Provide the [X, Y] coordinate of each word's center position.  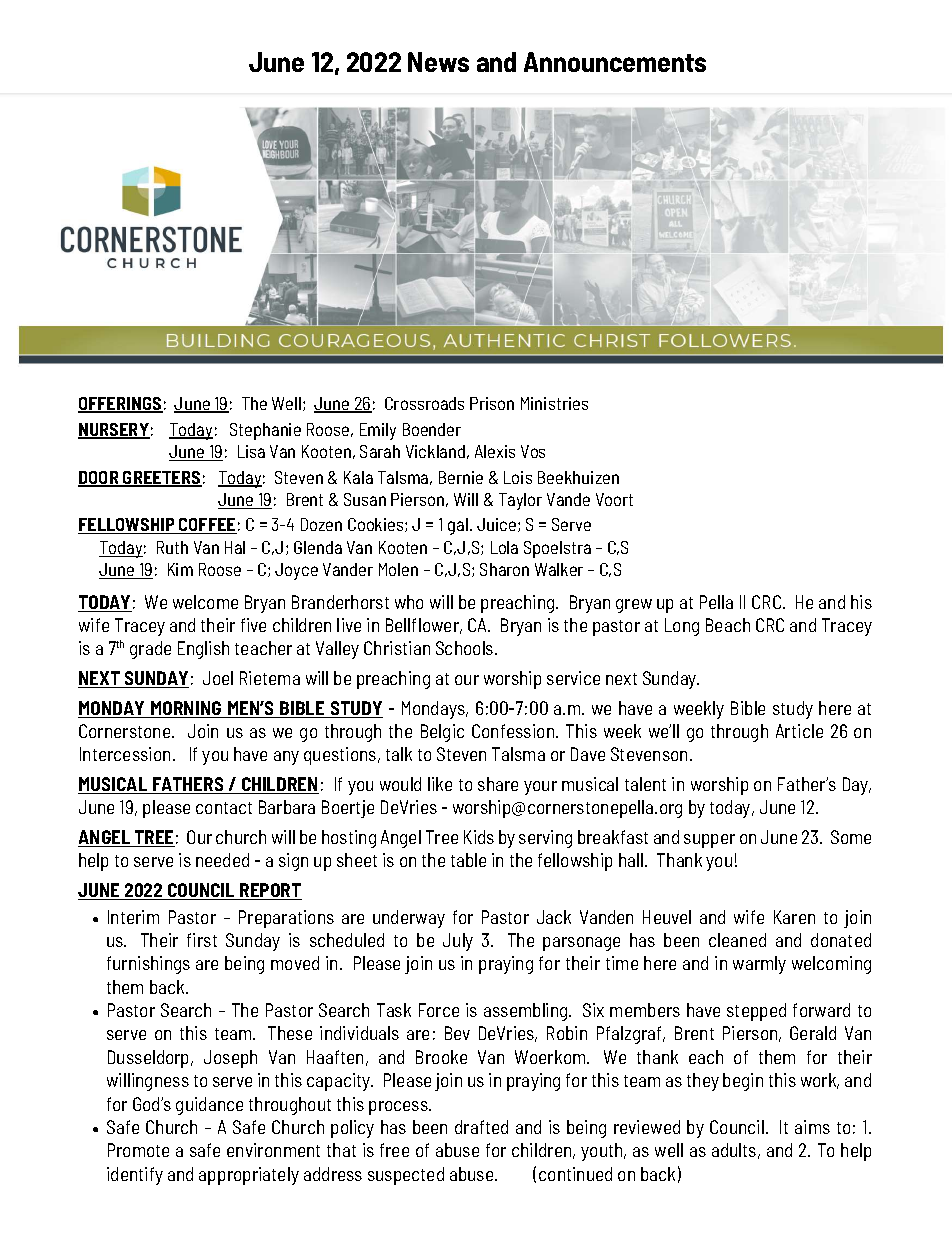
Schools [466, 648]
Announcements [615, 62]
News [438, 62]
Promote [138, 1150]
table [468, 860]
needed [222, 860]
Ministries [554, 403]
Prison [492, 403]
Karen [794, 917]
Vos [533, 451]
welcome [205, 602]
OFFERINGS [120, 405]
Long [682, 627]
